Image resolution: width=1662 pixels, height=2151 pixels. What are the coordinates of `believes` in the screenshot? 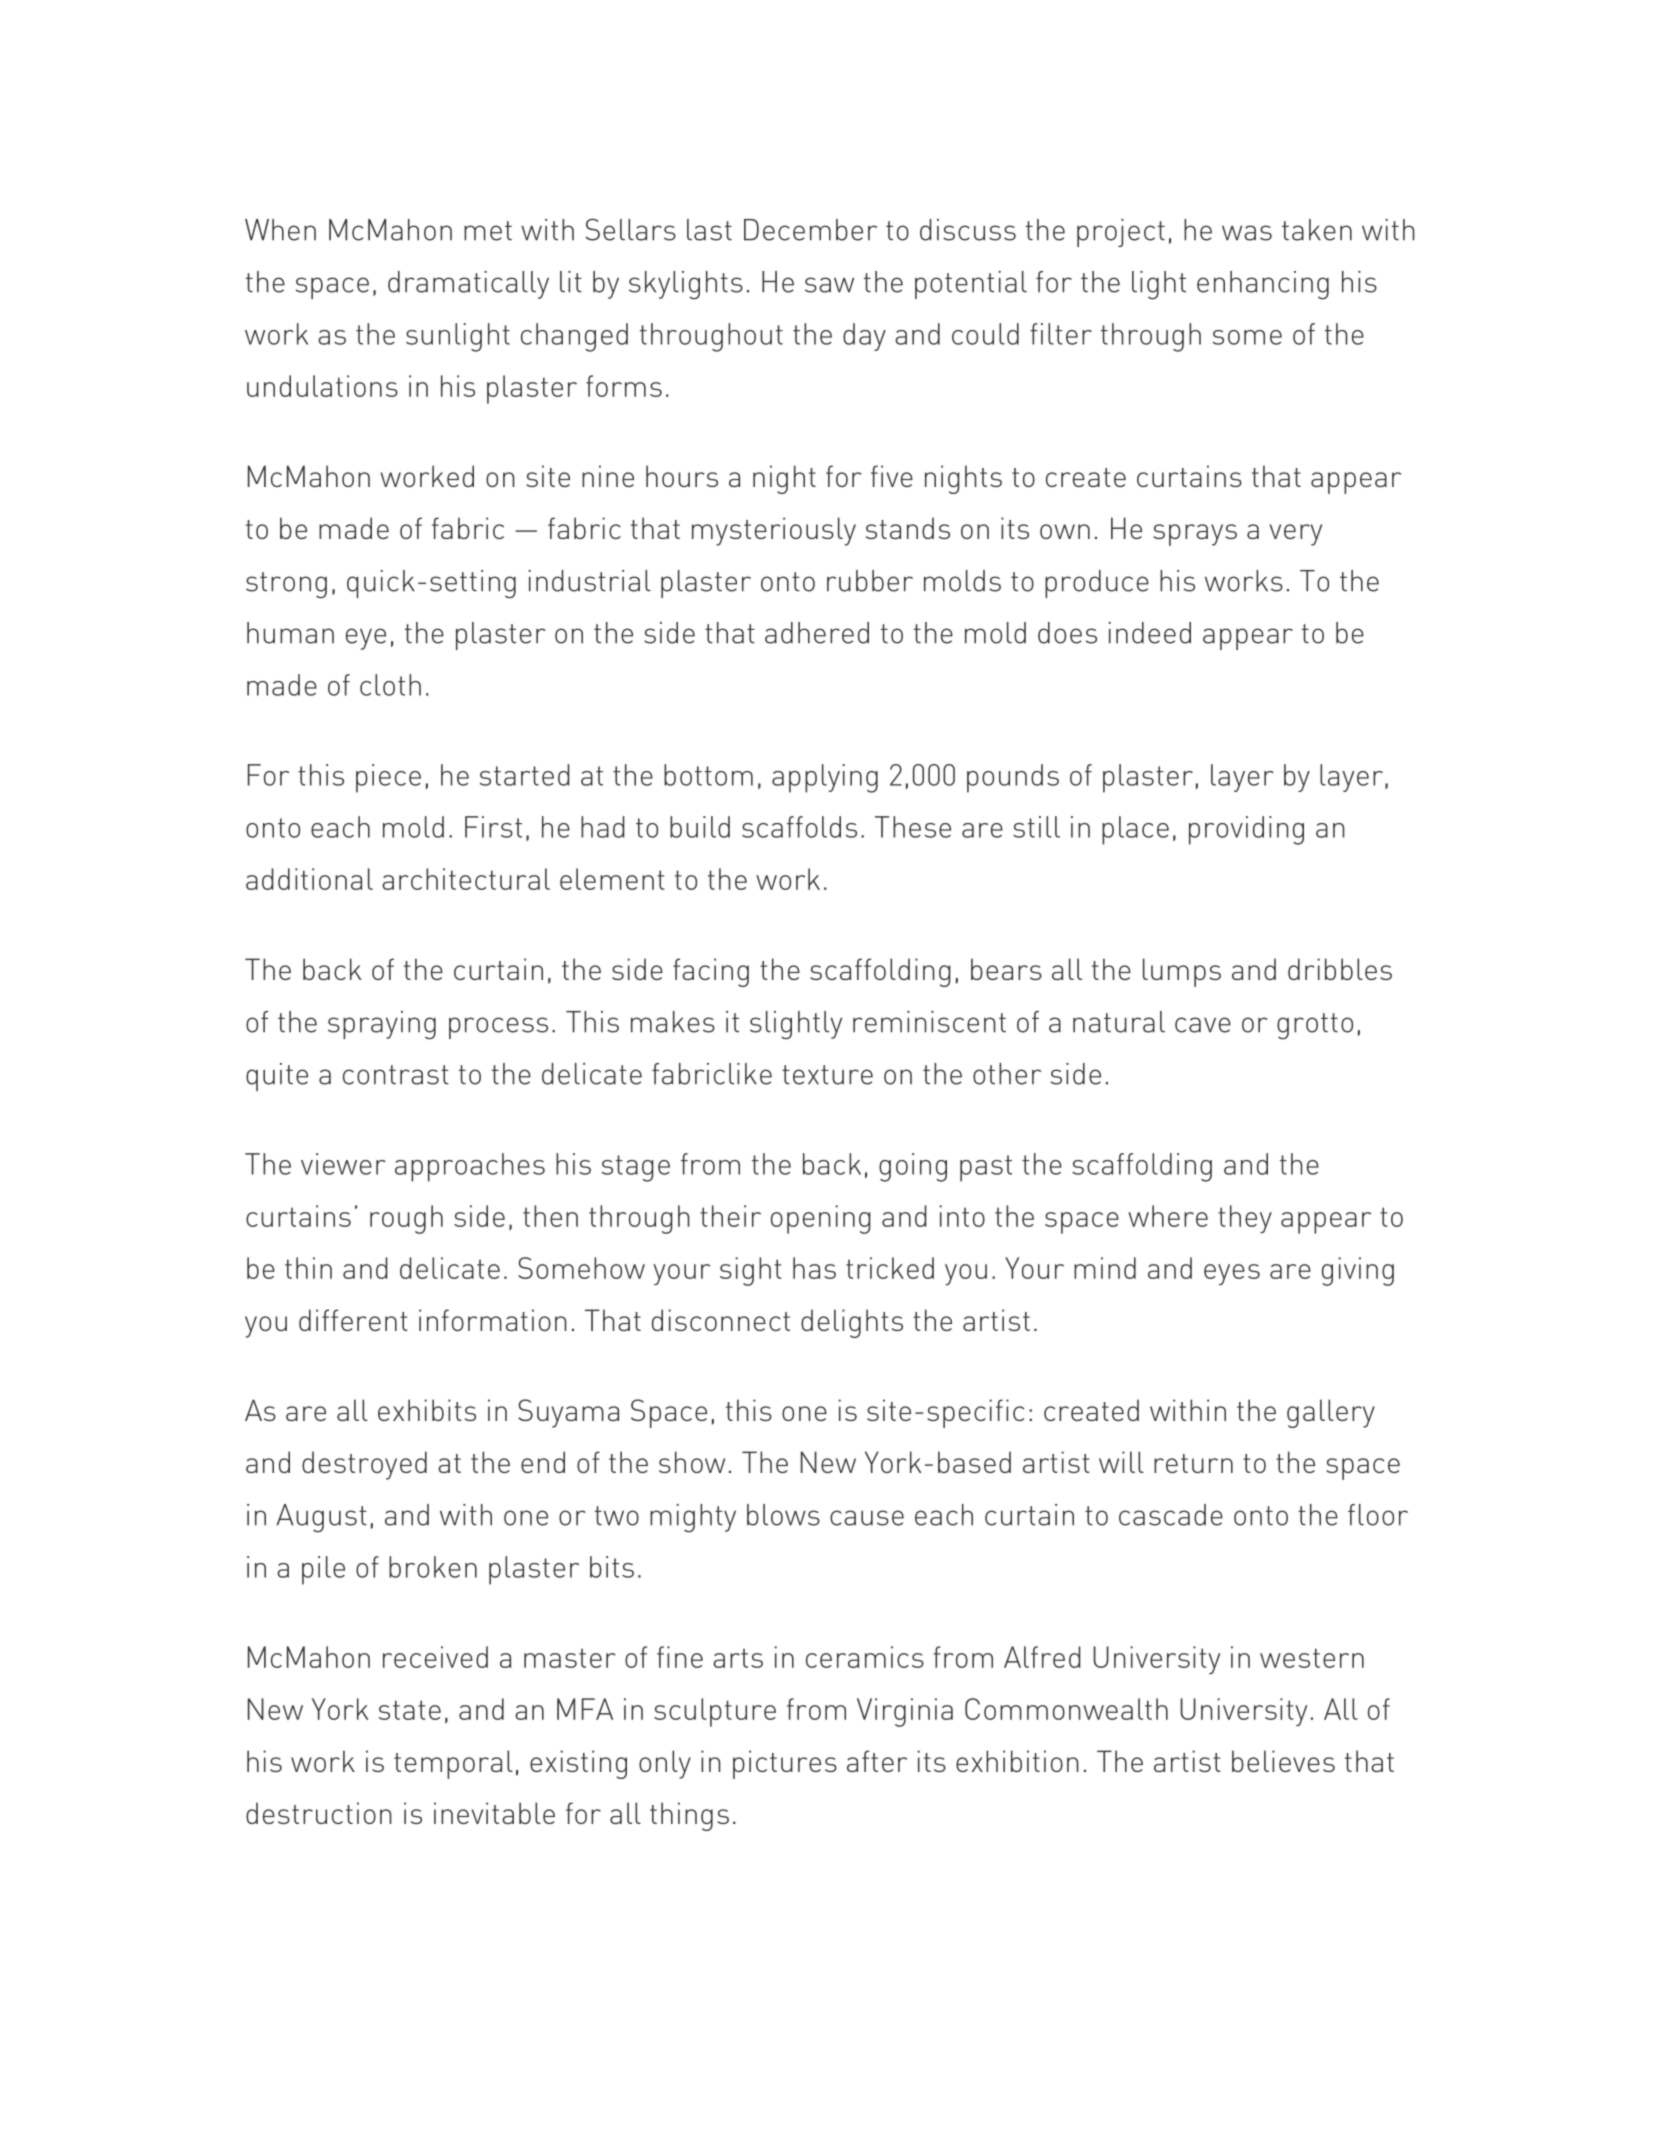 It's located at (1283, 1761).
